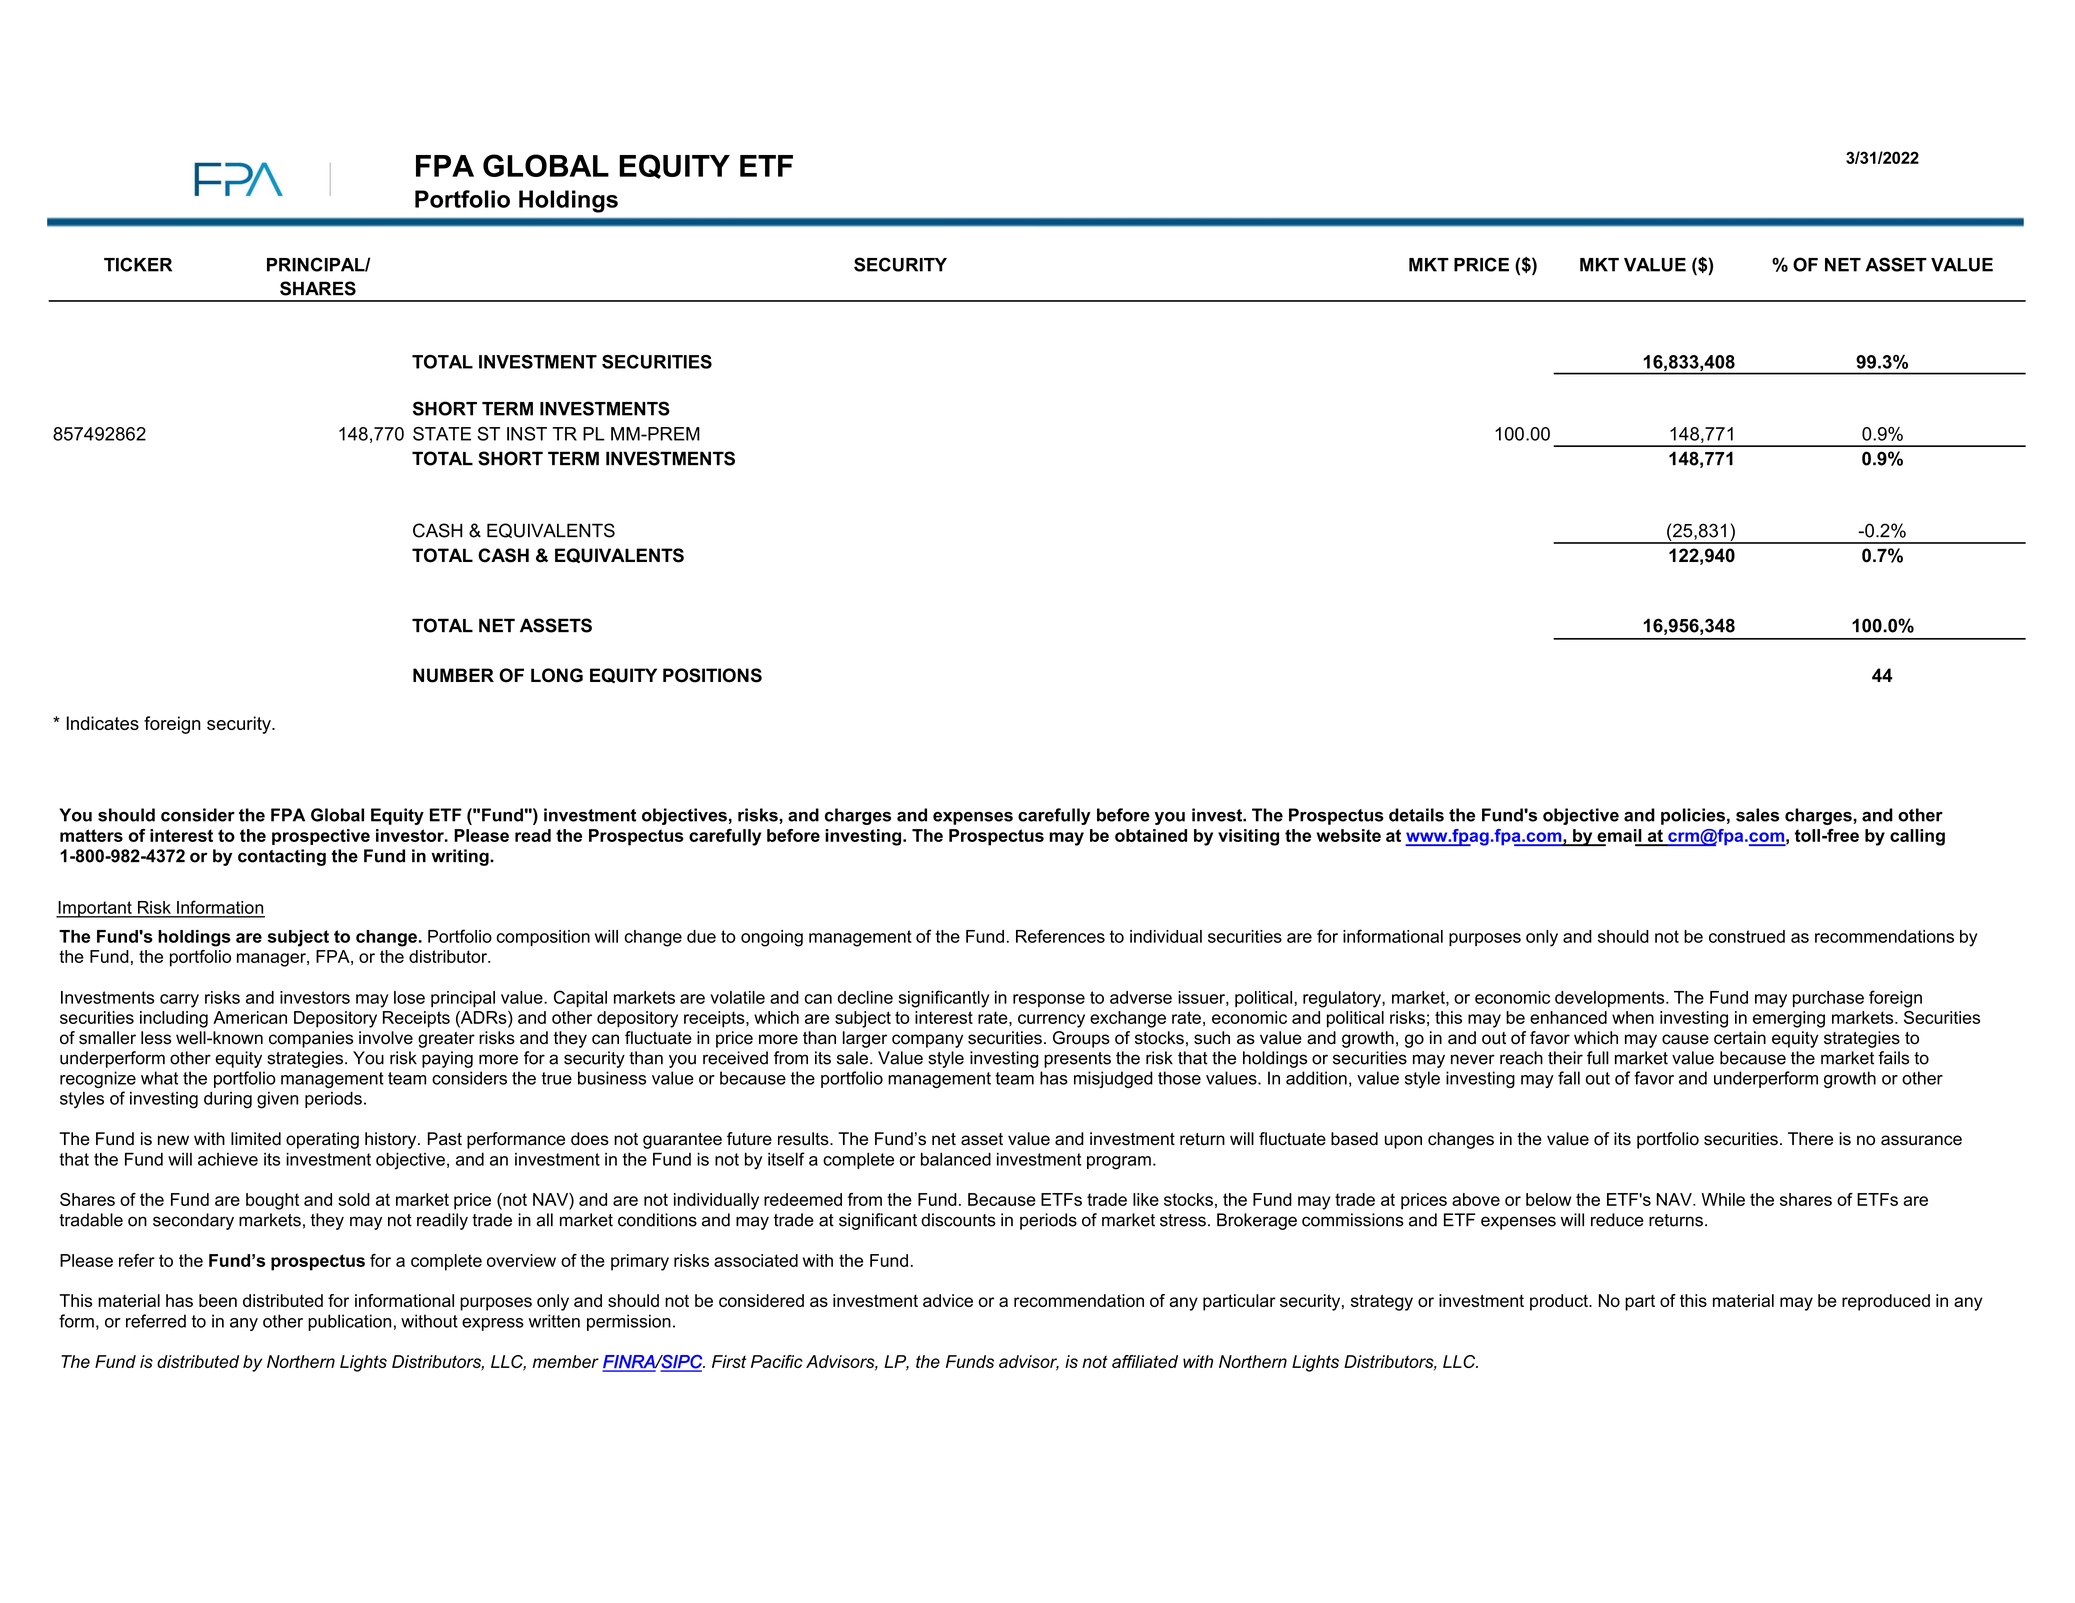  Describe the element at coordinates (138, 264) in the screenshot. I see `TICKER` at that location.
